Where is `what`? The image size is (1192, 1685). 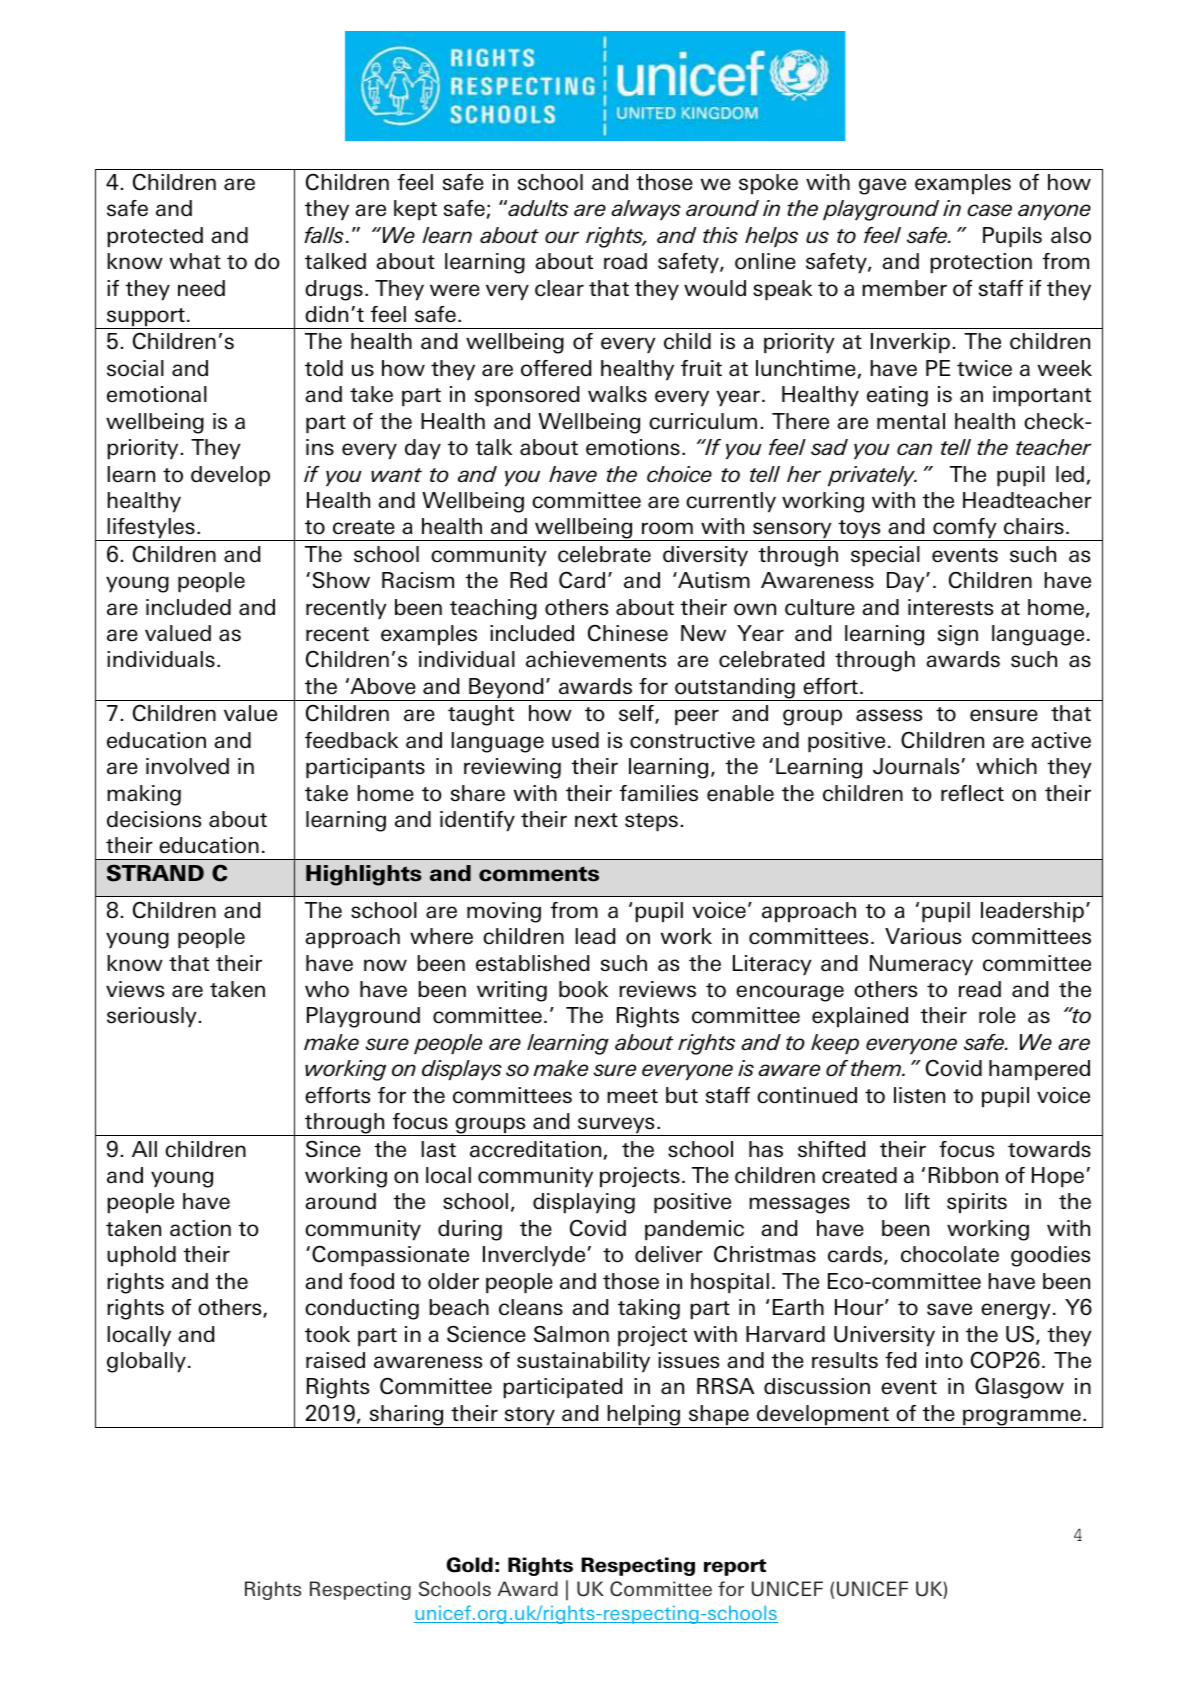 what is located at coordinates (195, 261).
